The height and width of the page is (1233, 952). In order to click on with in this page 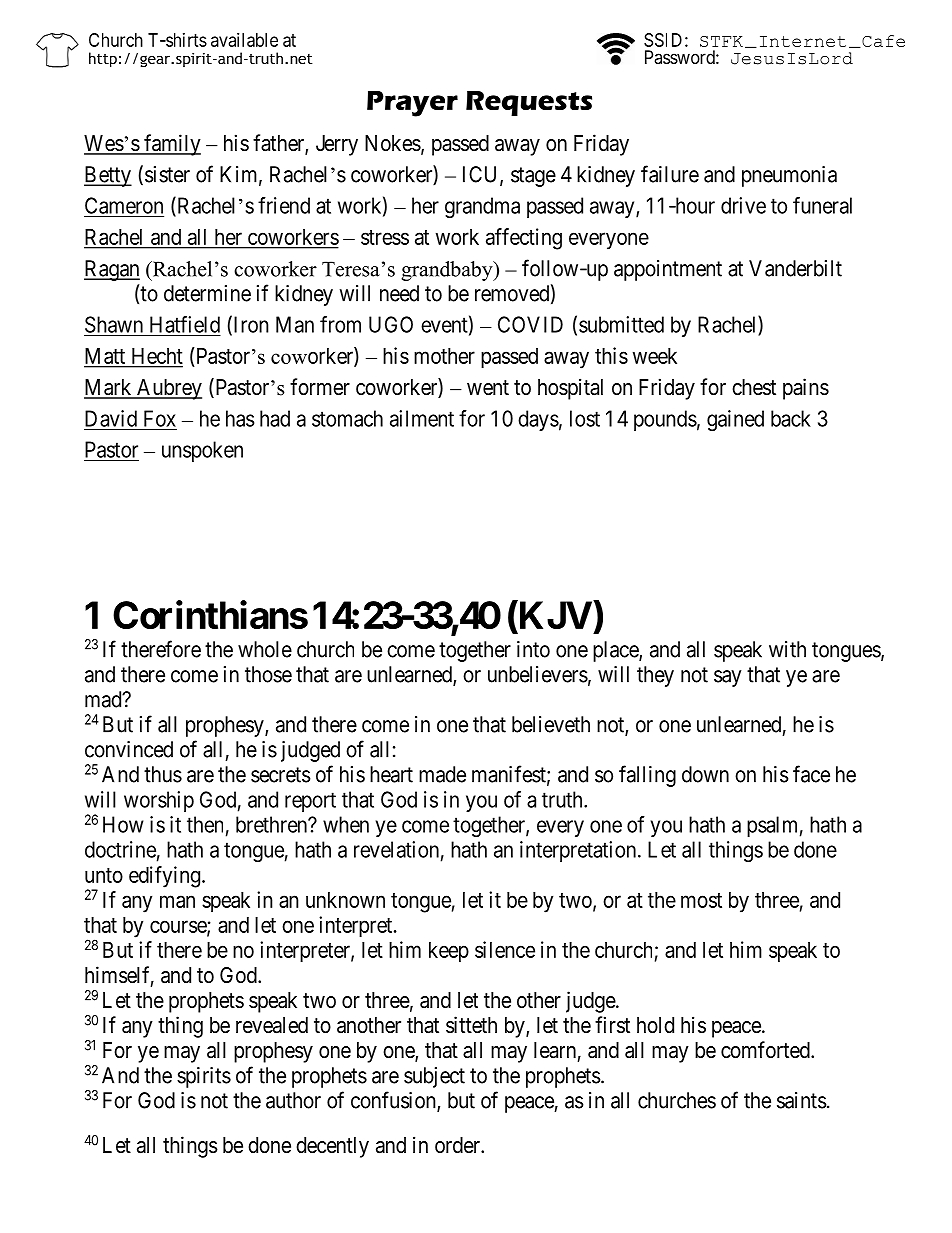, I will do `click(787, 649)`.
